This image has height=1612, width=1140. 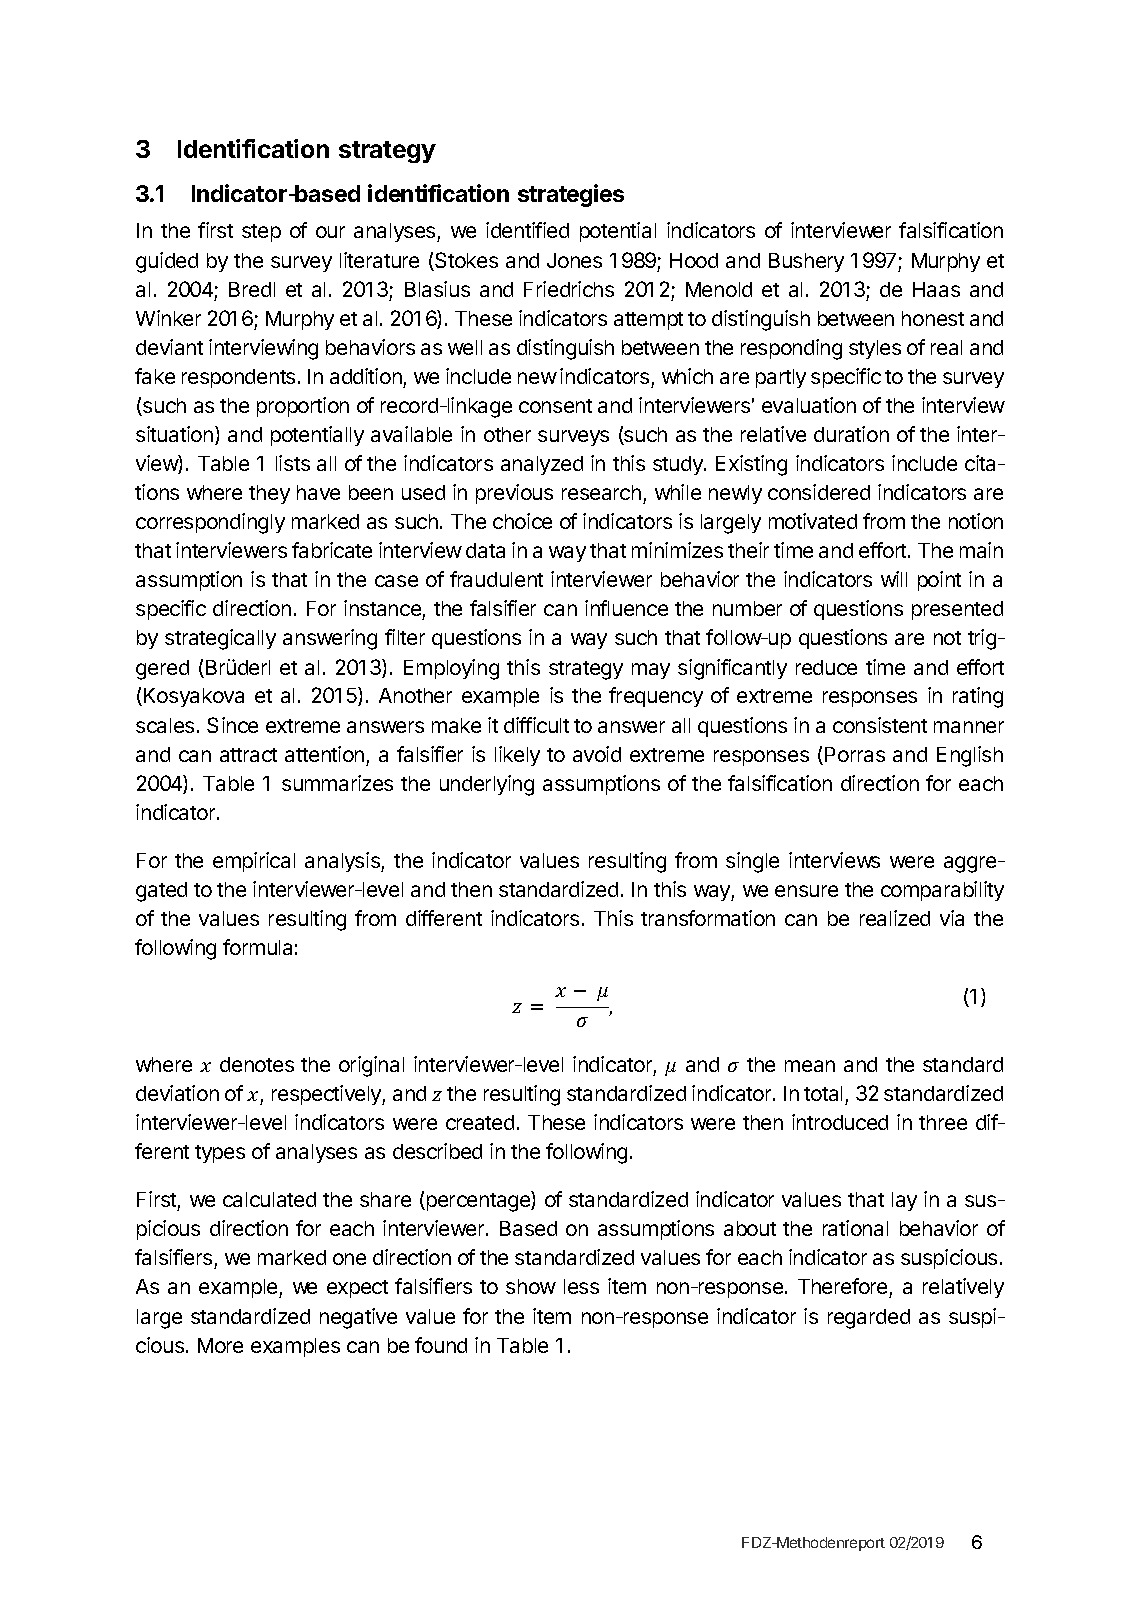 I want to click on empirical, so click(x=254, y=862).
